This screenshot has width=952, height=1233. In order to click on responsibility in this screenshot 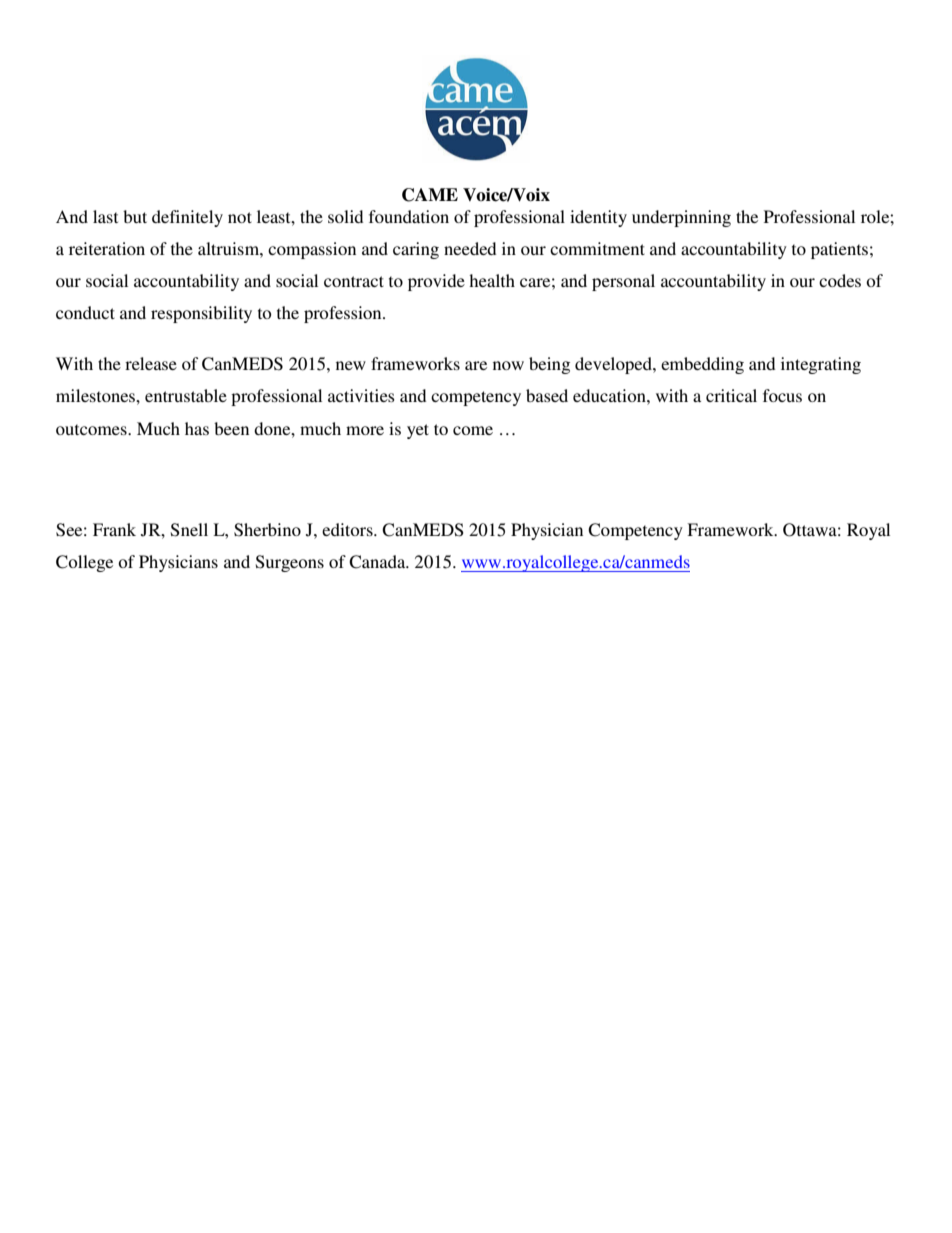, I will do `click(201, 314)`.
